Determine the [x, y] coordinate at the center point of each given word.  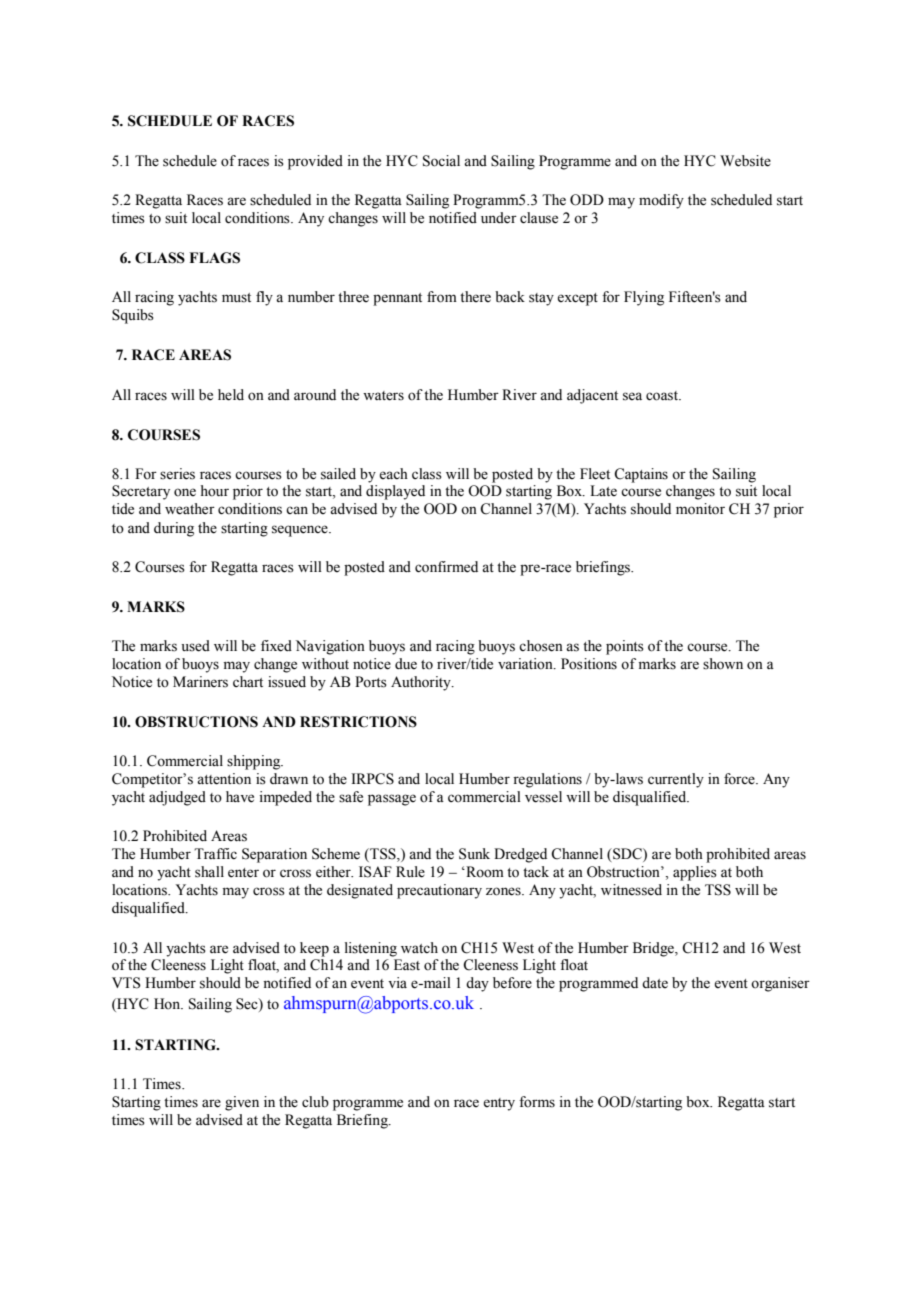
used [195, 646]
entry [499, 1104]
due [406, 664]
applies [695, 873]
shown [723, 664]
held [231, 395]
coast [663, 396]
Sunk [474, 854]
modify [661, 201]
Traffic [215, 853]
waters [383, 396]
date [655, 983]
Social [441, 161]
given [242, 1103]
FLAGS [214, 258]
